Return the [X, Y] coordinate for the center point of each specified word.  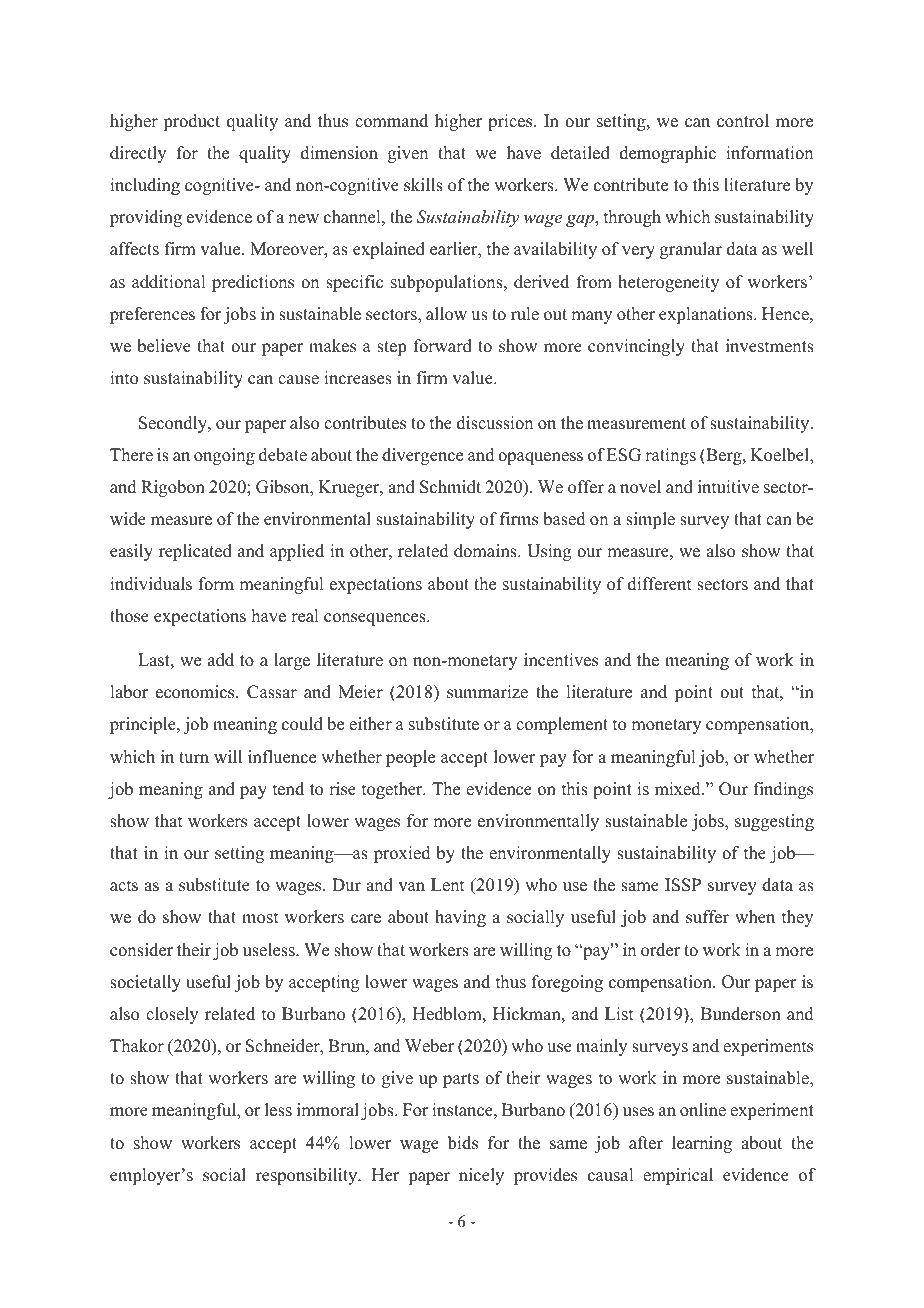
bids [463, 1143]
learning [702, 1144]
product [191, 122]
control [743, 121]
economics [196, 692]
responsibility [308, 1176]
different [659, 584]
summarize [487, 692]
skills [423, 185]
